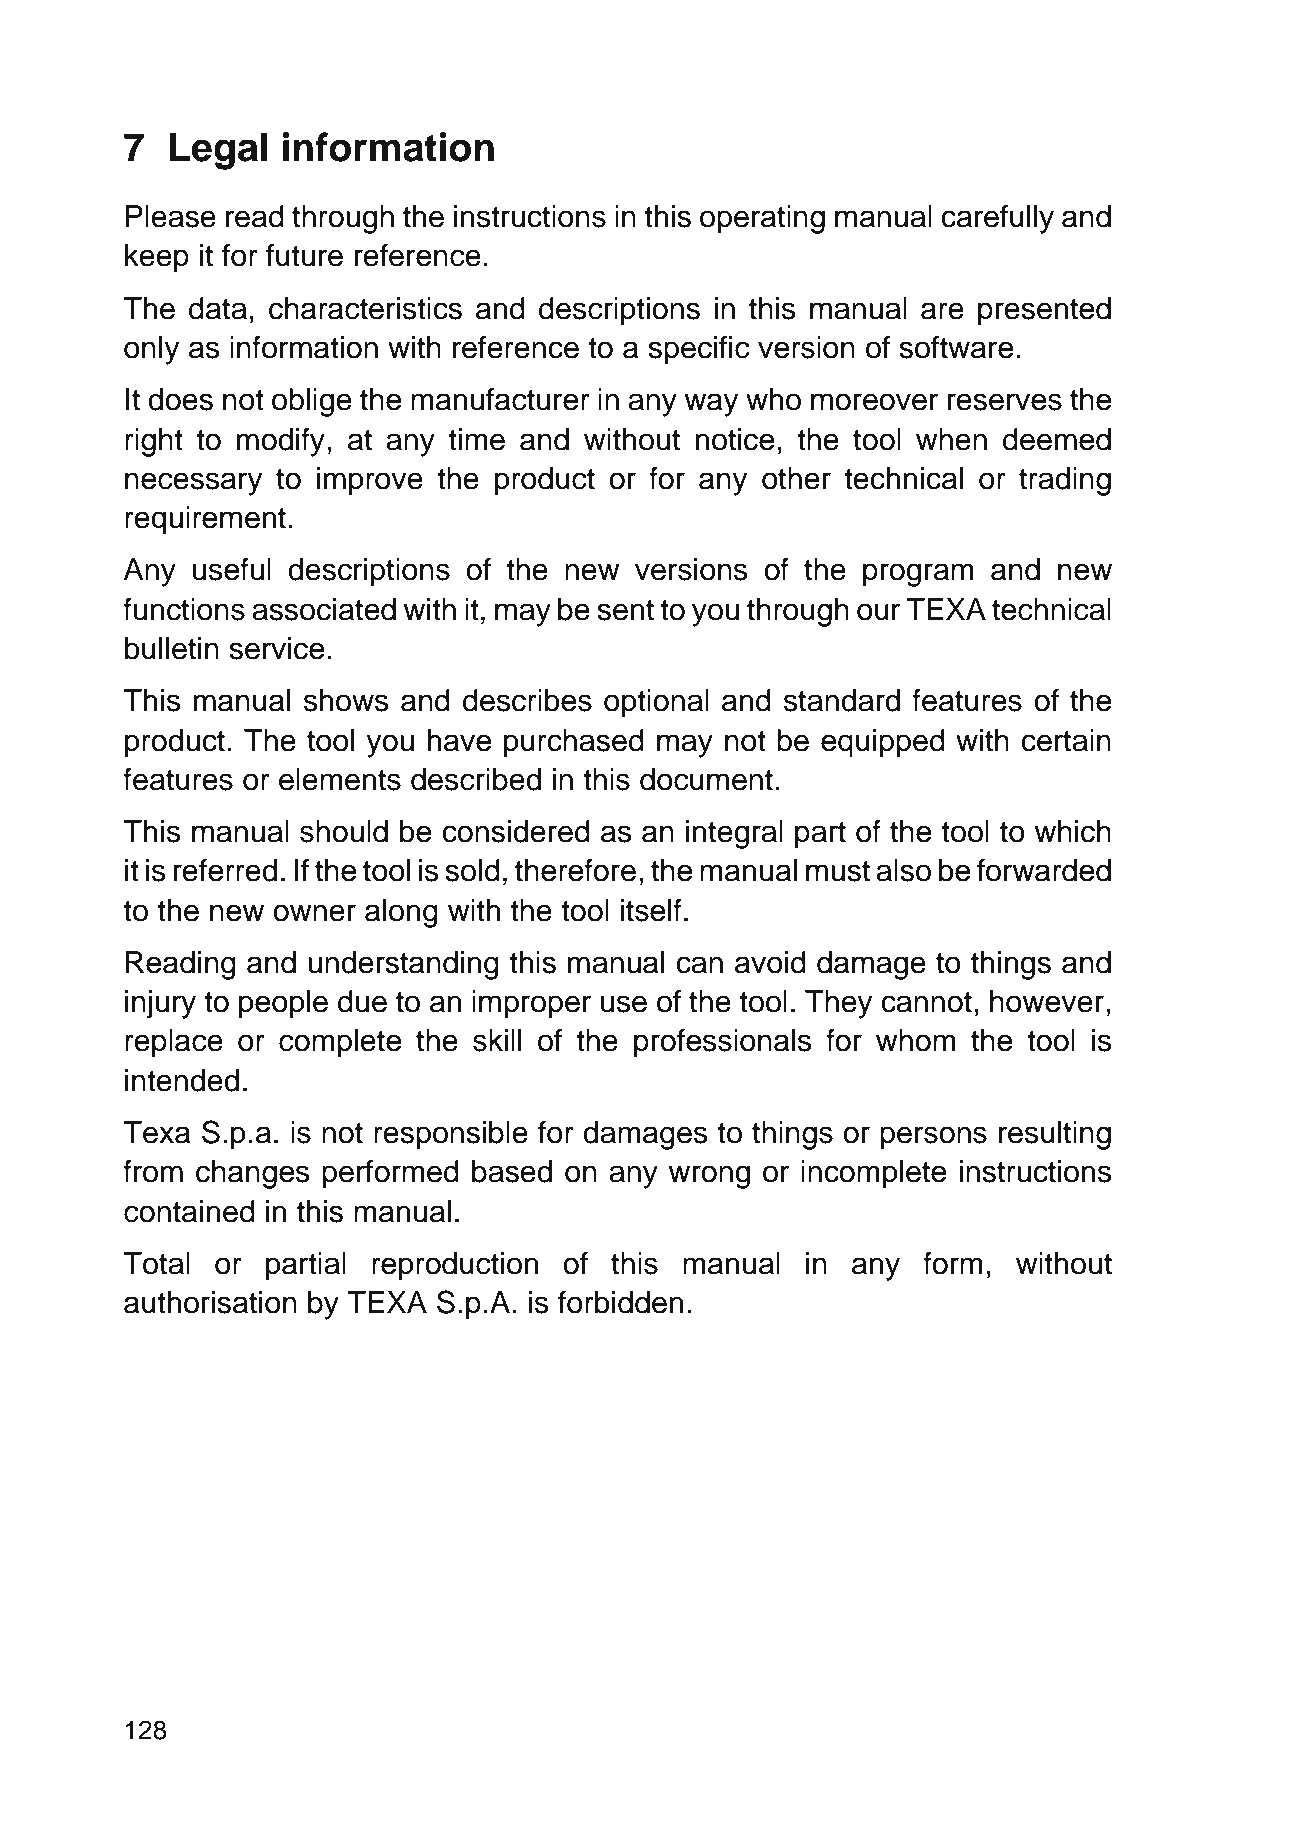 The width and height of the document is (1298, 1836). I want to click on purchased, so click(574, 743).
